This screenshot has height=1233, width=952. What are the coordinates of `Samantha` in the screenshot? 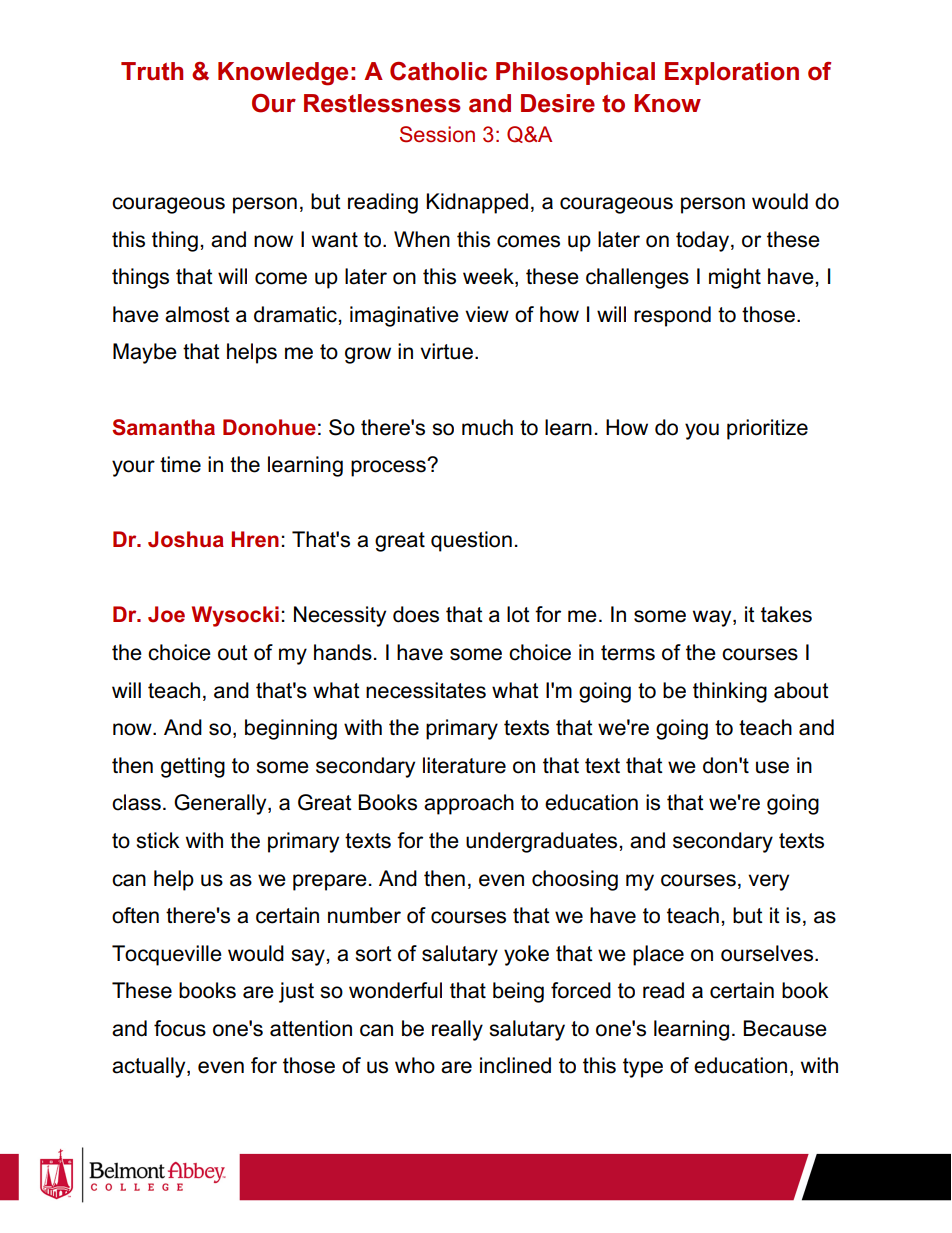 It's located at (163, 427).
